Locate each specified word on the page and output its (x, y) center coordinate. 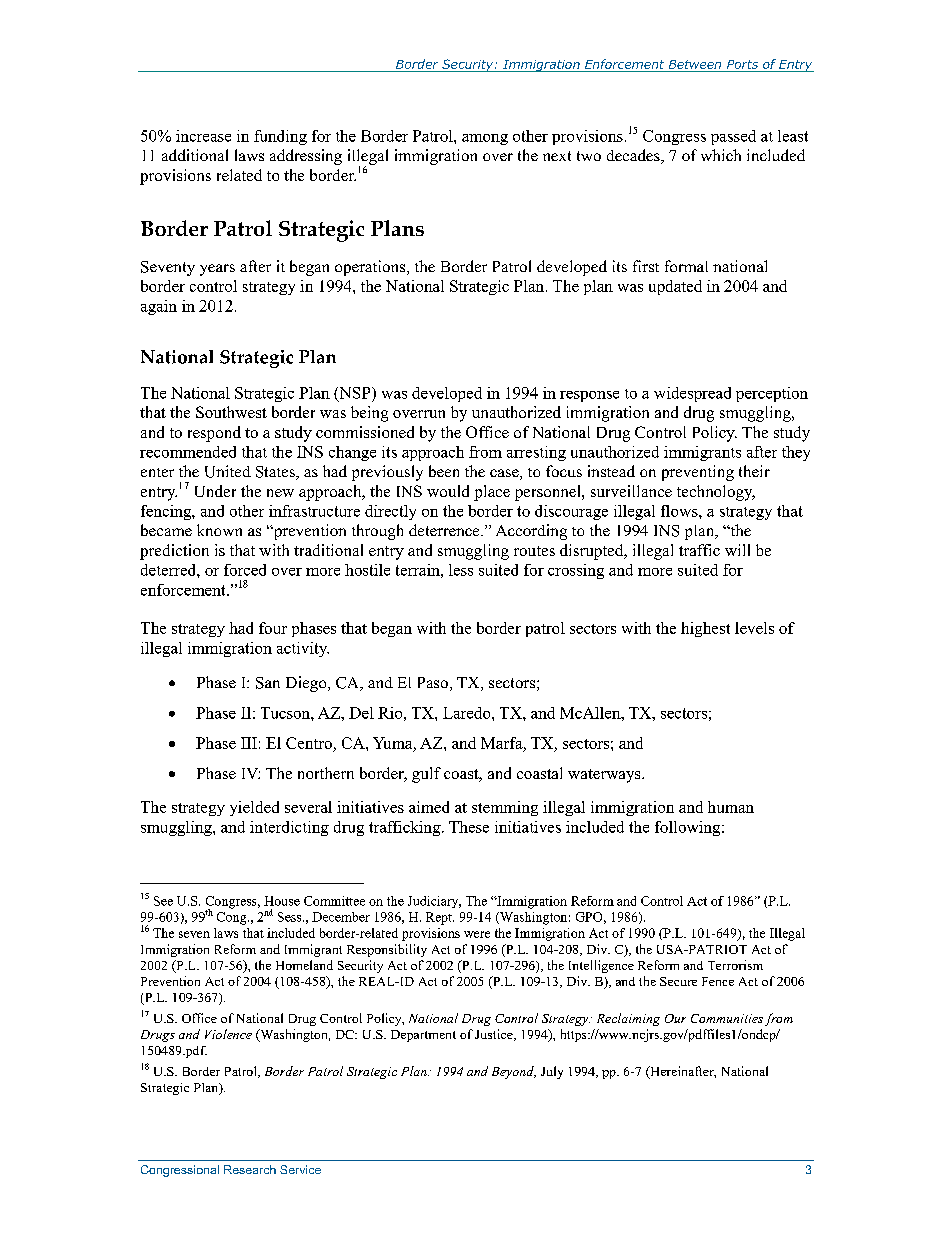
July (552, 1072)
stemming (505, 808)
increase (203, 136)
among (485, 139)
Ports (742, 64)
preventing (698, 473)
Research (250, 1169)
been (444, 471)
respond (214, 434)
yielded (254, 808)
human (731, 807)
